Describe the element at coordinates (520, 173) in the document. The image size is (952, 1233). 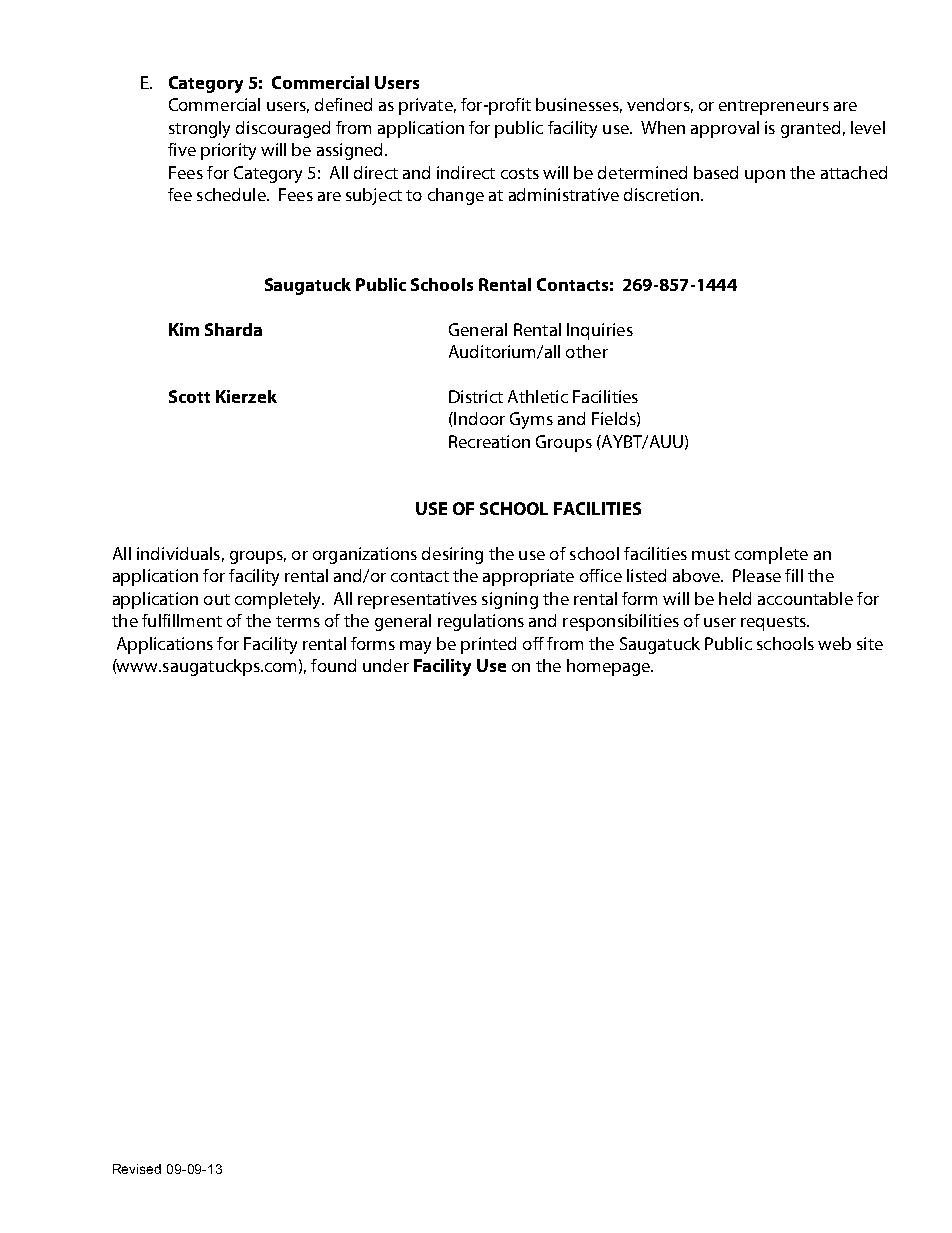
I see `costs` at that location.
